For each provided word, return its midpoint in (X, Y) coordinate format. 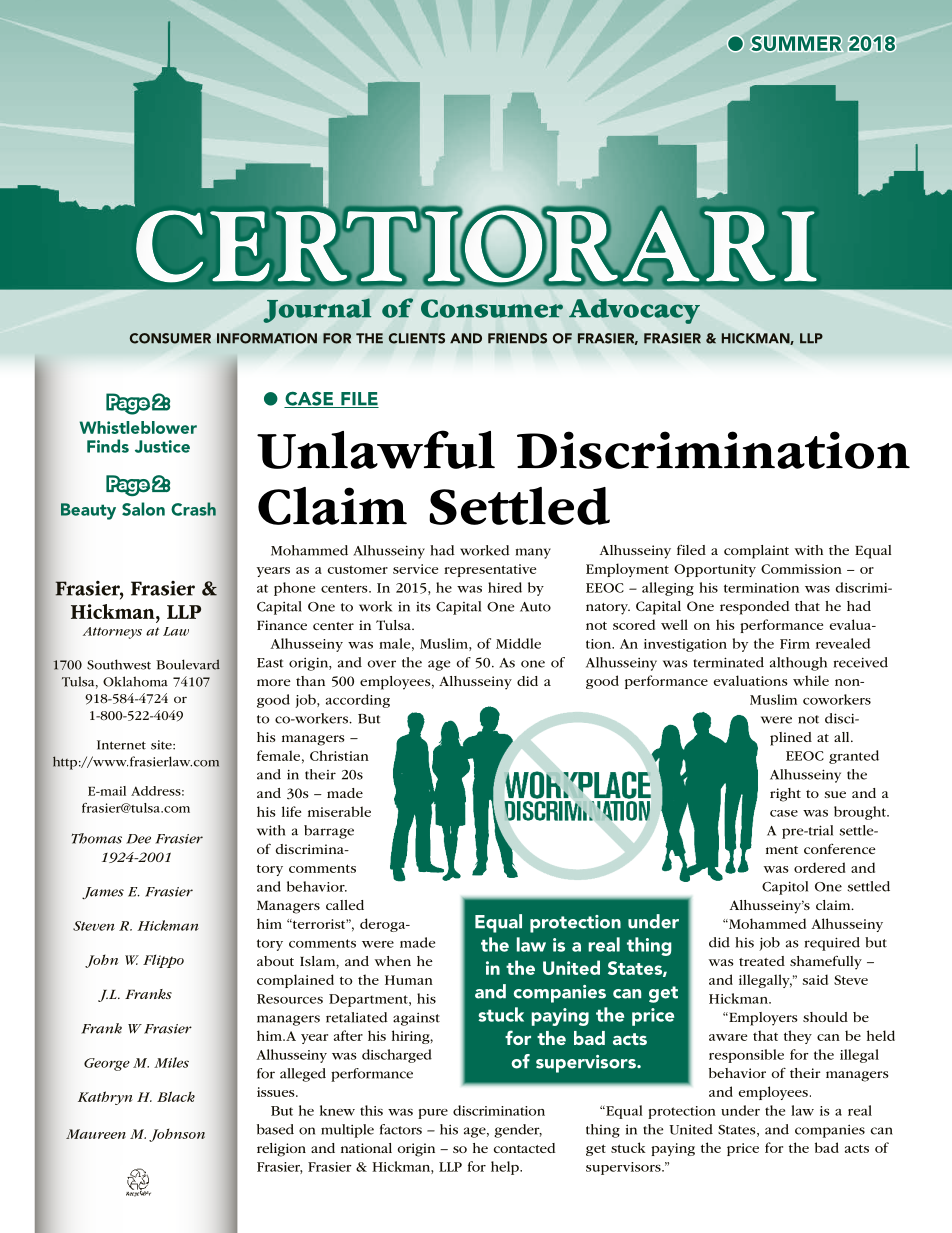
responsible (746, 1056)
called (345, 905)
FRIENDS (517, 338)
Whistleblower (138, 427)
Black (176, 1096)
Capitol (785, 888)
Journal (317, 310)
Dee (138, 839)
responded (754, 608)
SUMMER (797, 43)
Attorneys (112, 633)
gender (518, 1131)
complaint (756, 552)
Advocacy (634, 311)
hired (505, 587)
